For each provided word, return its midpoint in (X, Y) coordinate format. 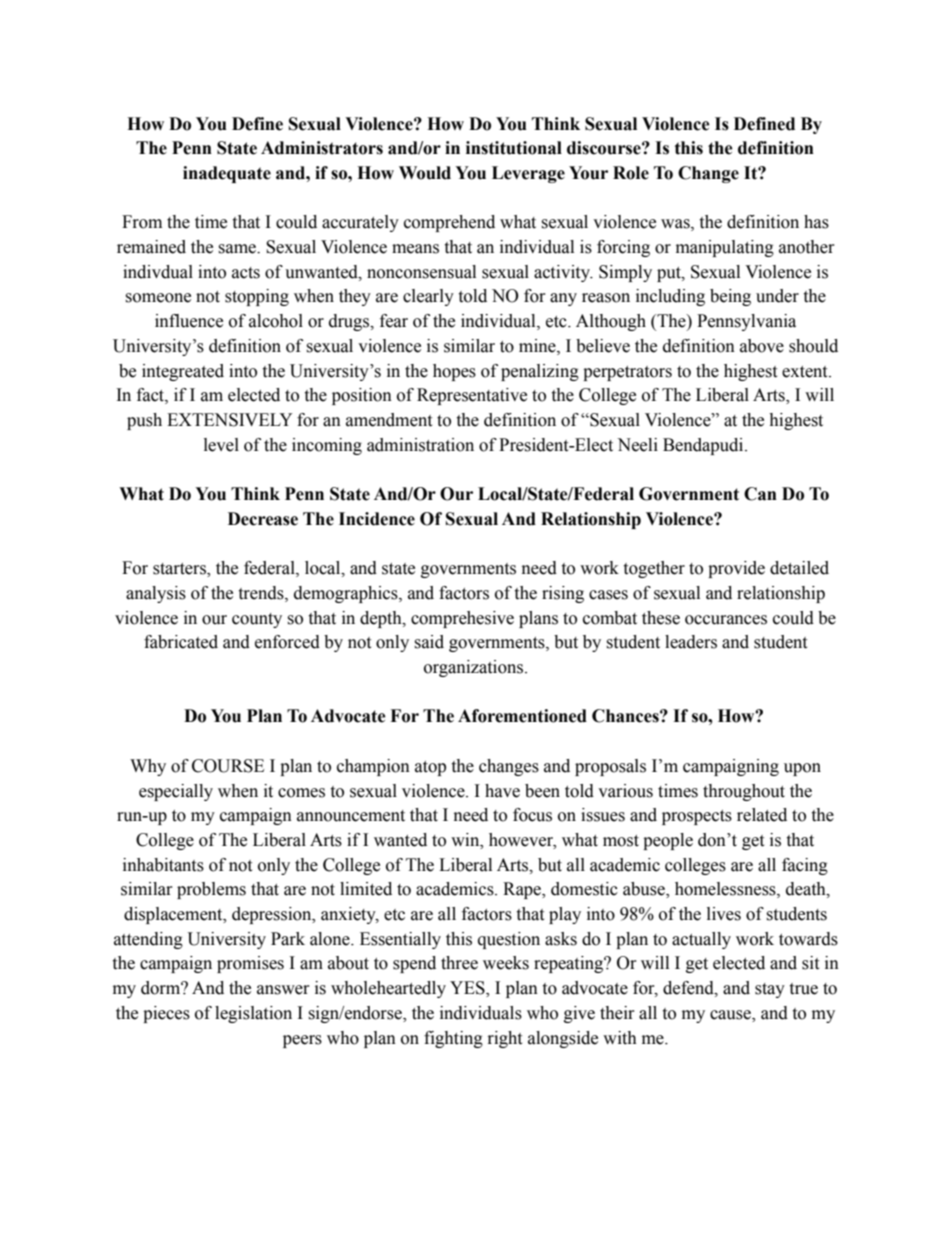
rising (563, 594)
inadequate (227, 174)
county (257, 620)
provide (736, 569)
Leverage (528, 174)
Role (631, 173)
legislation (253, 1014)
